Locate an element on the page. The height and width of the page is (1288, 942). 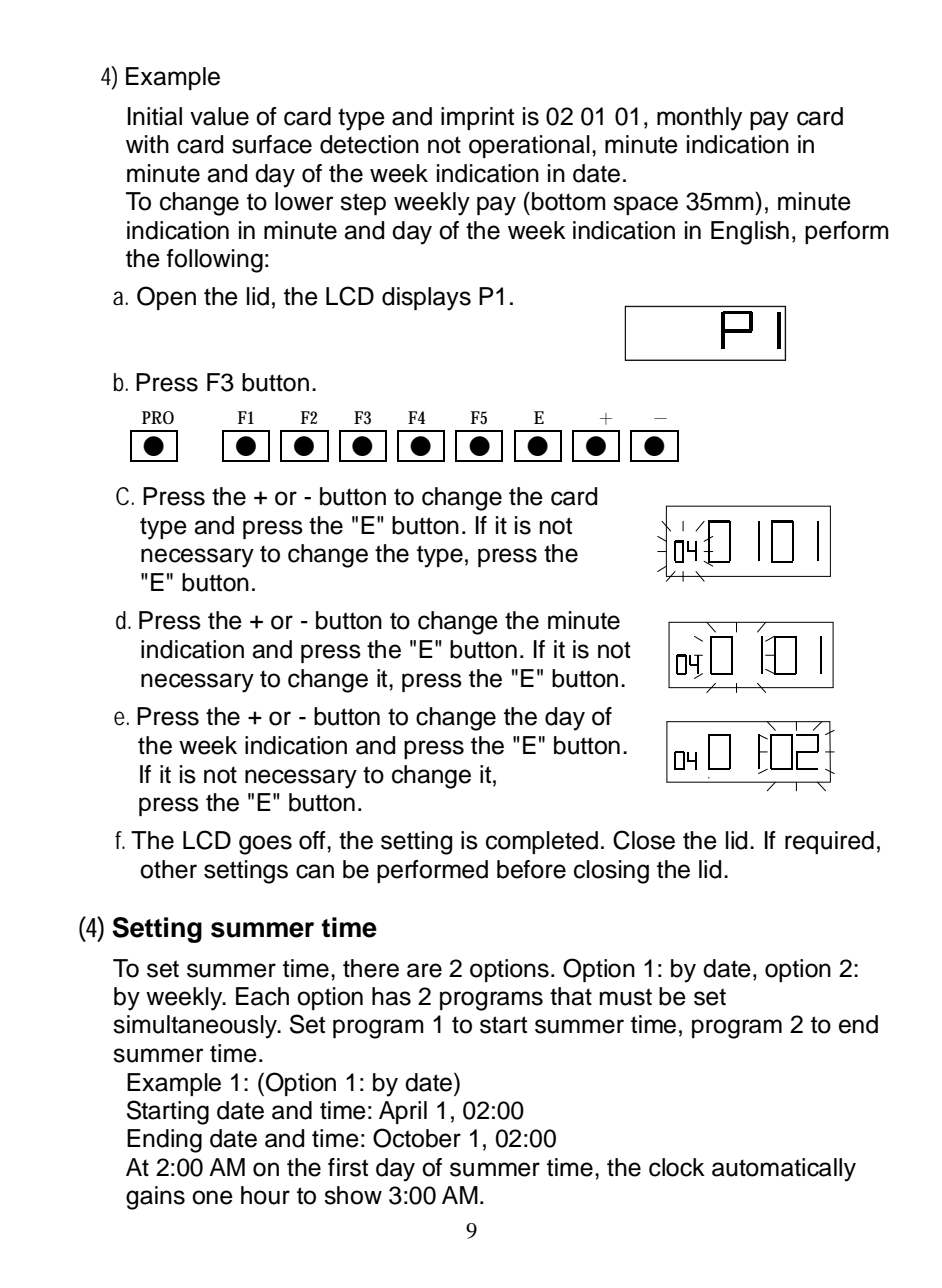
goes is located at coordinates (265, 845).
